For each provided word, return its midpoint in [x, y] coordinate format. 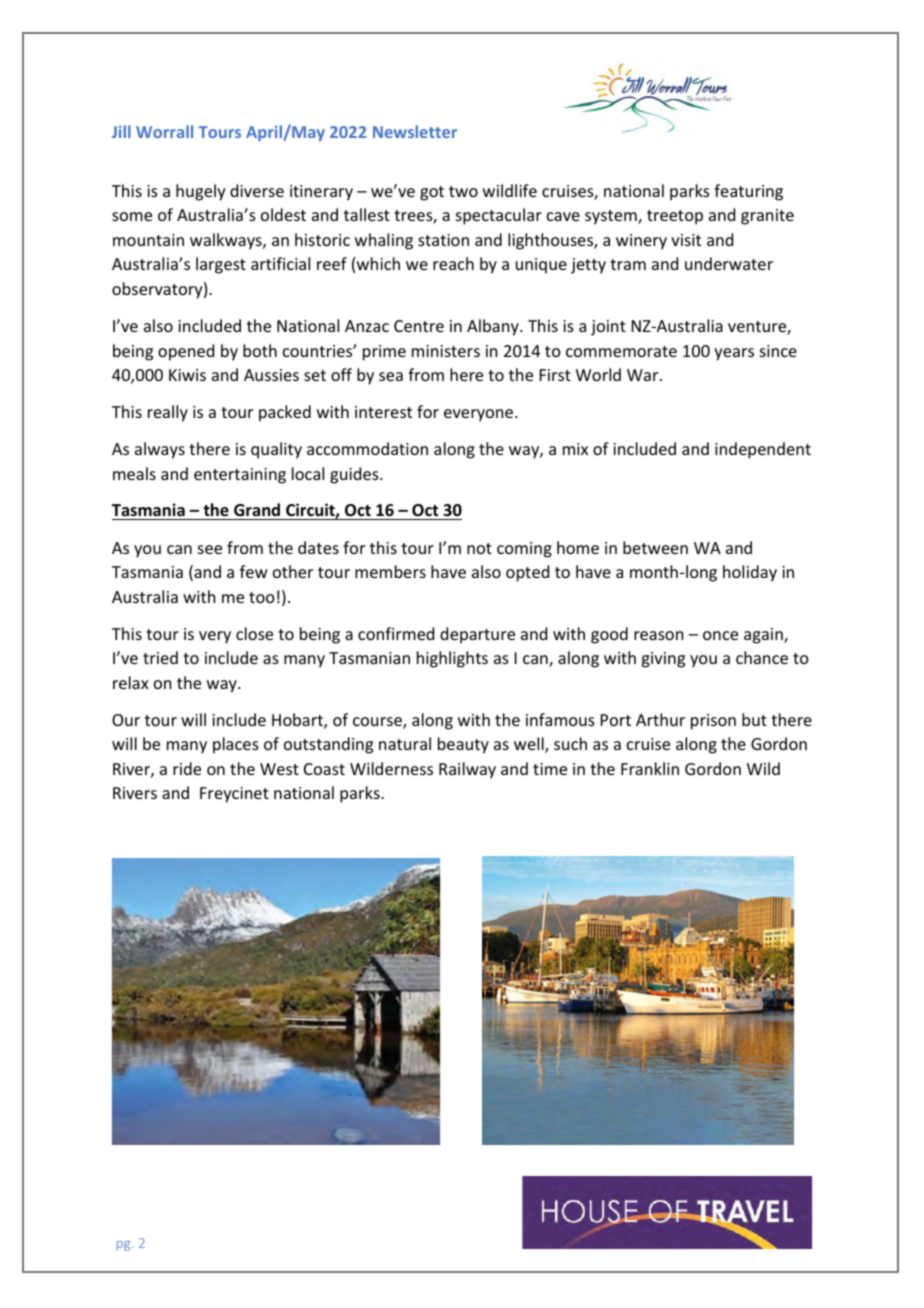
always [160, 450]
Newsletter [415, 131]
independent [763, 450]
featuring [748, 192]
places [236, 745]
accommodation [367, 448]
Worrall [164, 131]
